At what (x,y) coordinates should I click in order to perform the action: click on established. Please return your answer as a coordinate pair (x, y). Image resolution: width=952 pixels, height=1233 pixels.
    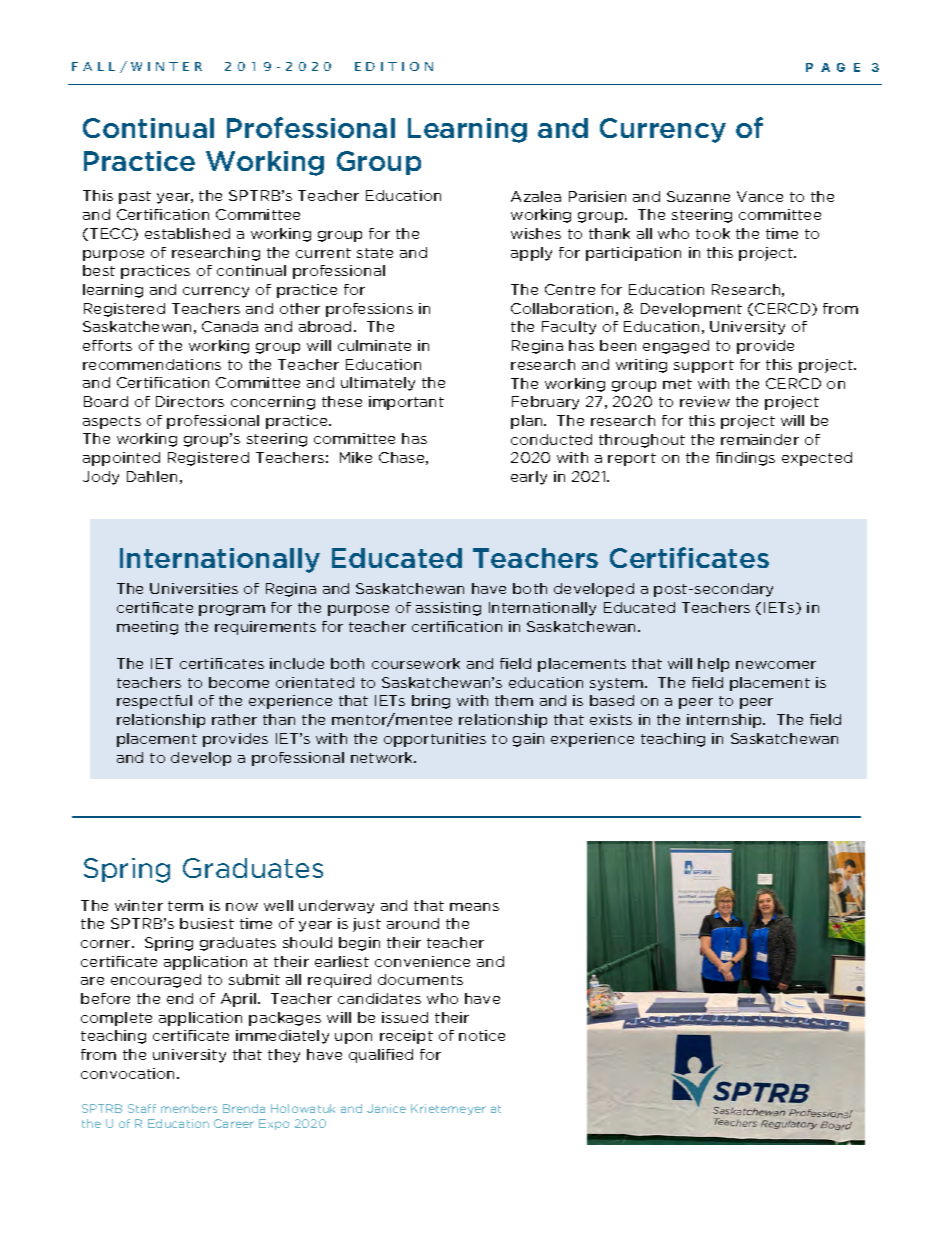
    Looking at the image, I should click on (187, 233).
